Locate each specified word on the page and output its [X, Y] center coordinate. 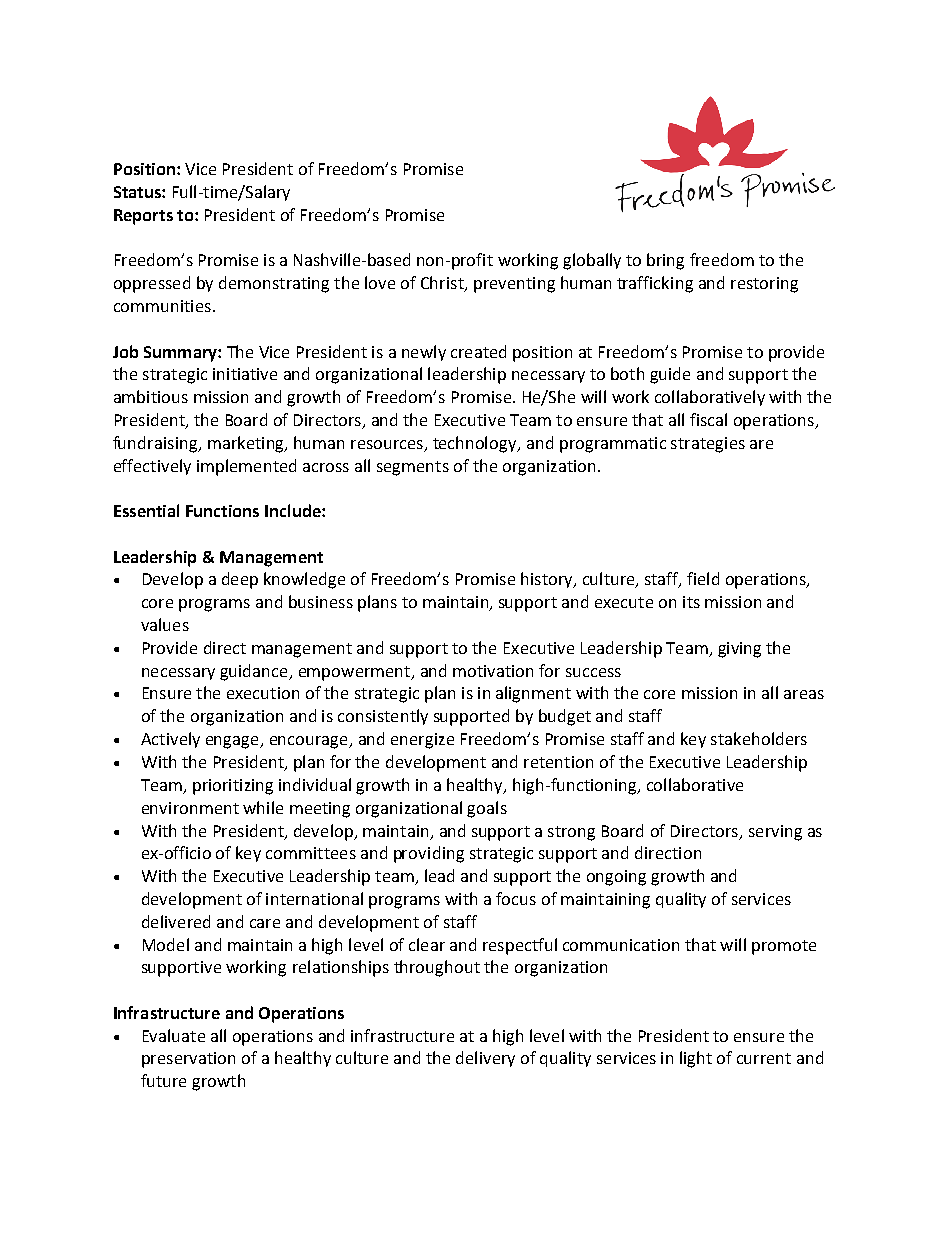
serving [775, 833]
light [696, 1059]
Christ [443, 284]
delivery [485, 1059]
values [165, 624]
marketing [247, 444]
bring [665, 261]
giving [739, 650]
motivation [493, 671]
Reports [143, 217]
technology [476, 444]
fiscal [708, 419]
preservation [188, 1060]
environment [190, 808]
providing [429, 854]
